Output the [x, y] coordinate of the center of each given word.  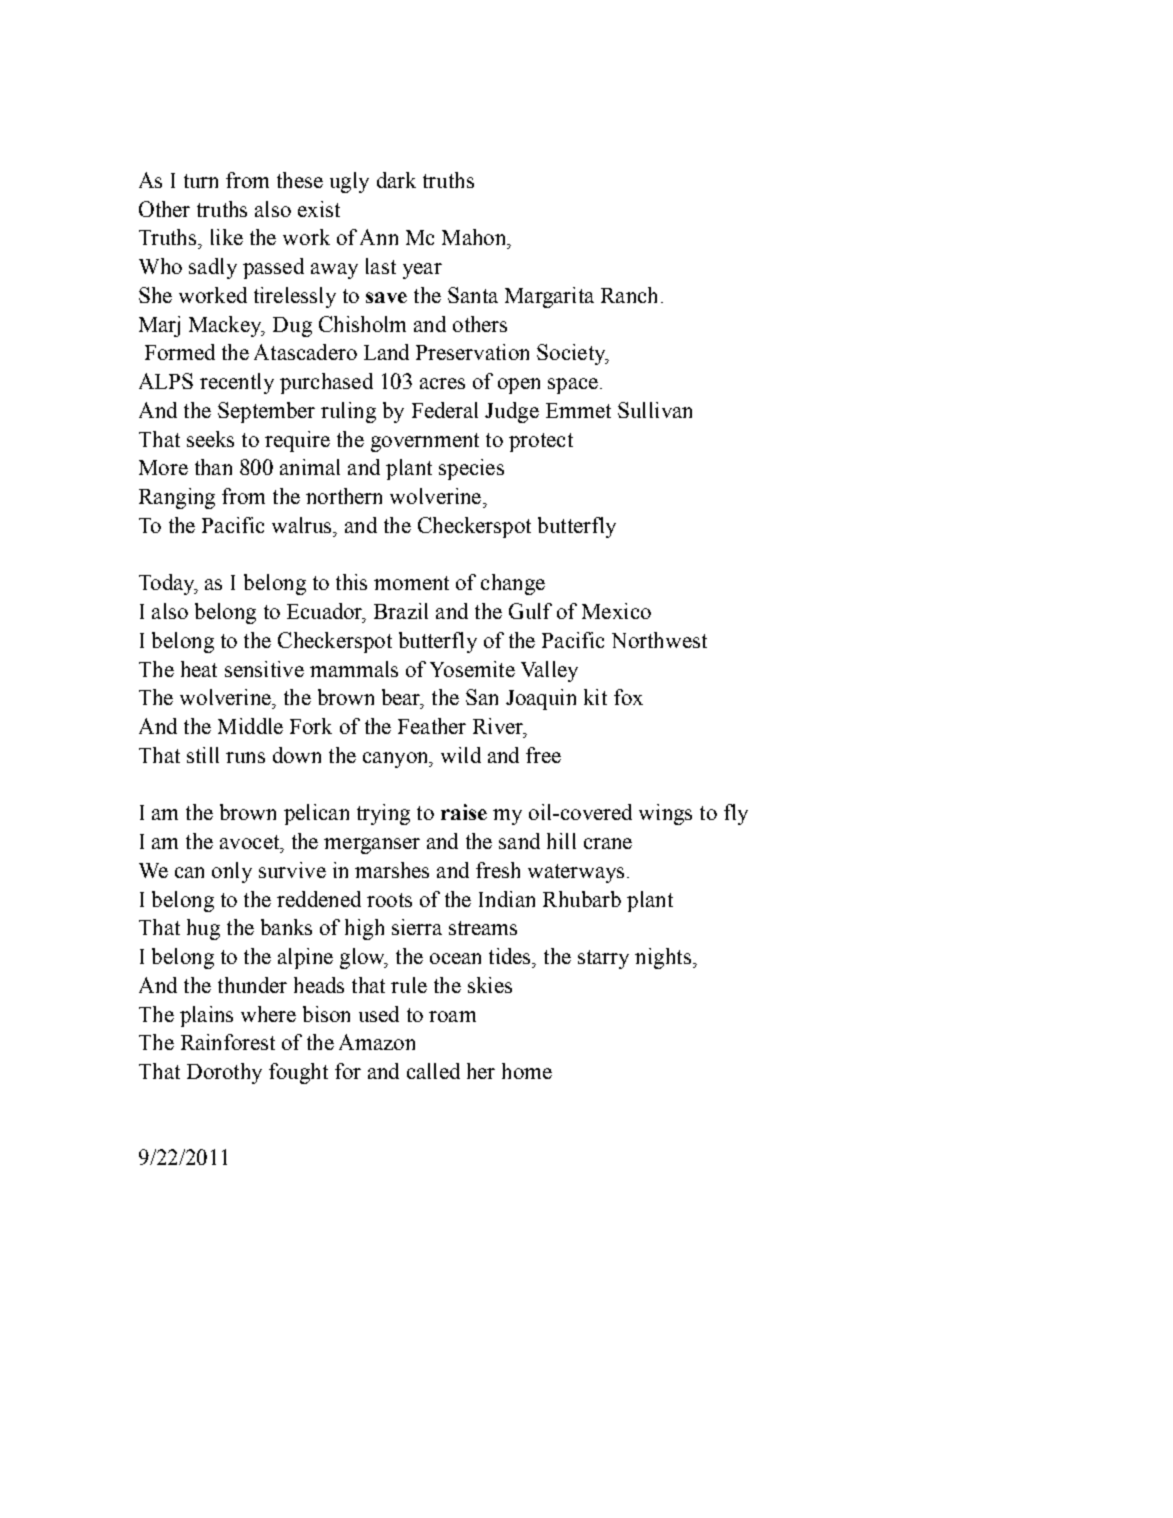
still [203, 755]
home [527, 1071]
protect [541, 442]
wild [461, 755]
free [543, 755]
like [227, 237]
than [213, 467]
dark [396, 180]
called [433, 1071]
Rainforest [228, 1042]
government [425, 442]
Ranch [629, 295]
